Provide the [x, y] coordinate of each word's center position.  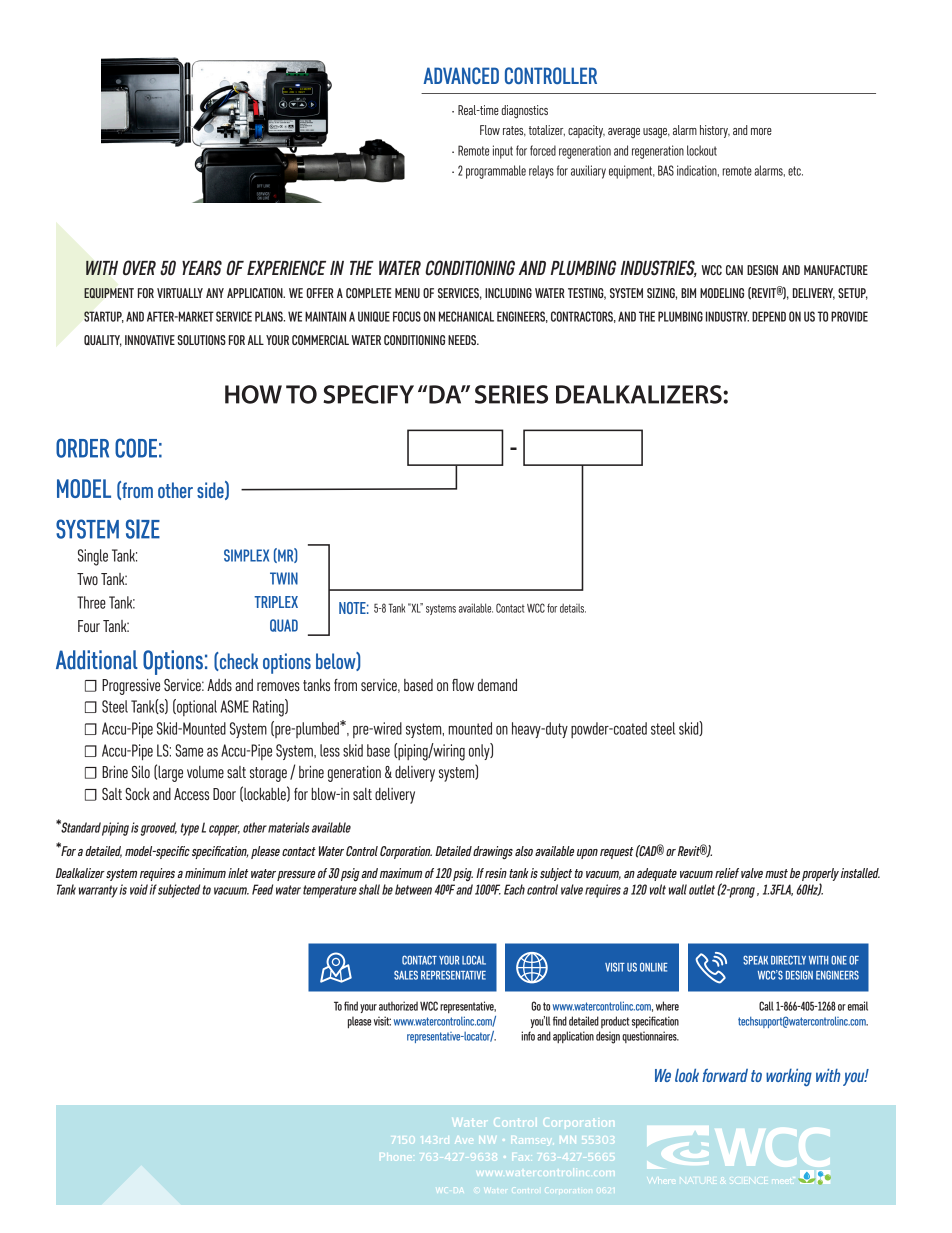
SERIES [511, 394]
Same [189, 750]
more [761, 131]
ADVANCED [461, 75]
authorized [398, 1006]
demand [497, 685]
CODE [136, 448]
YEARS [202, 268]
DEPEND [769, 316]
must [776, 873]
